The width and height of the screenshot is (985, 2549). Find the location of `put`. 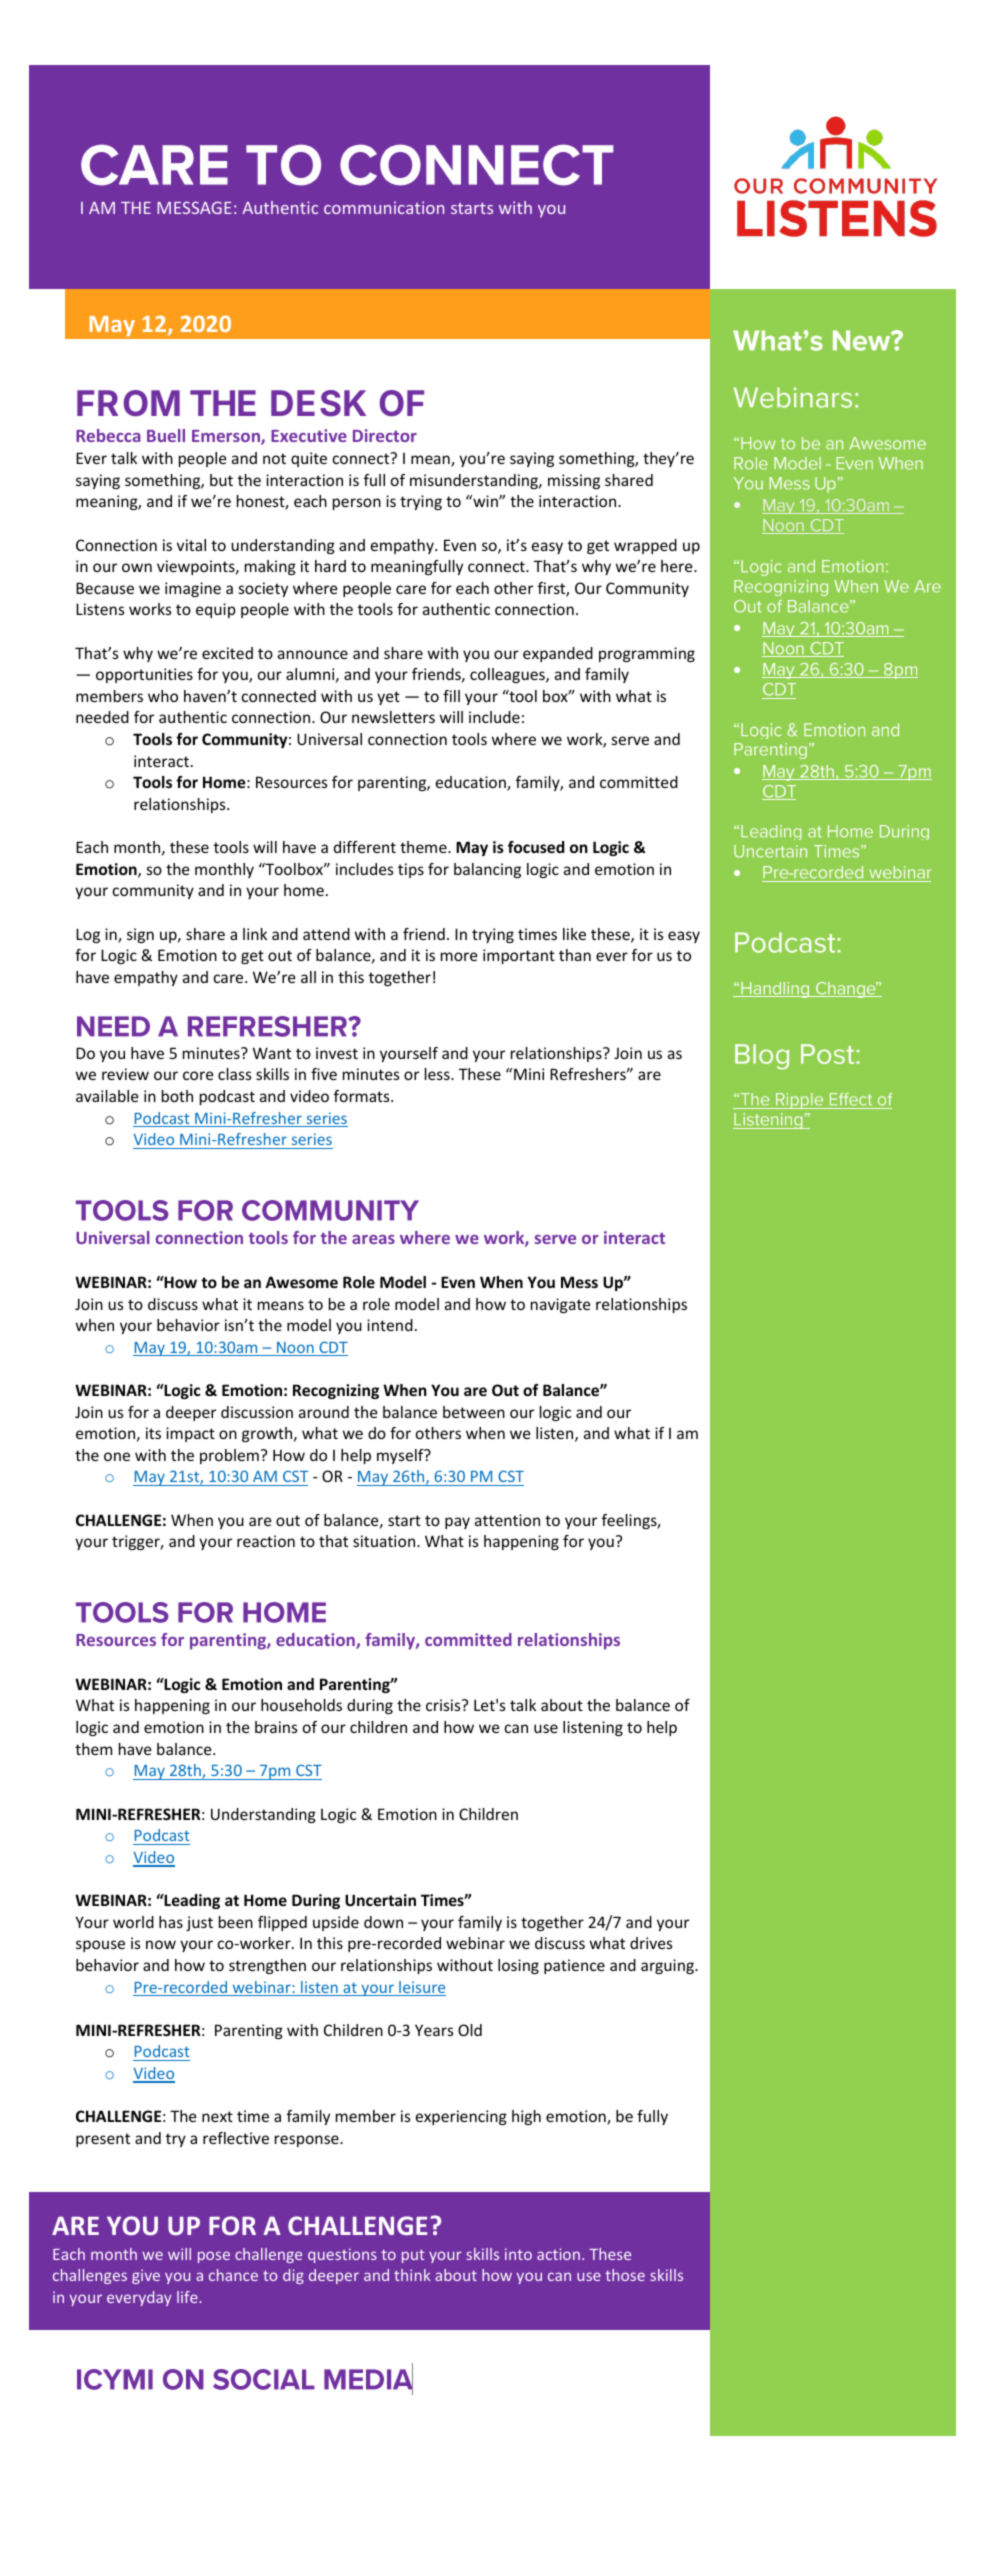

put is located at coordinates (413, 2256).
